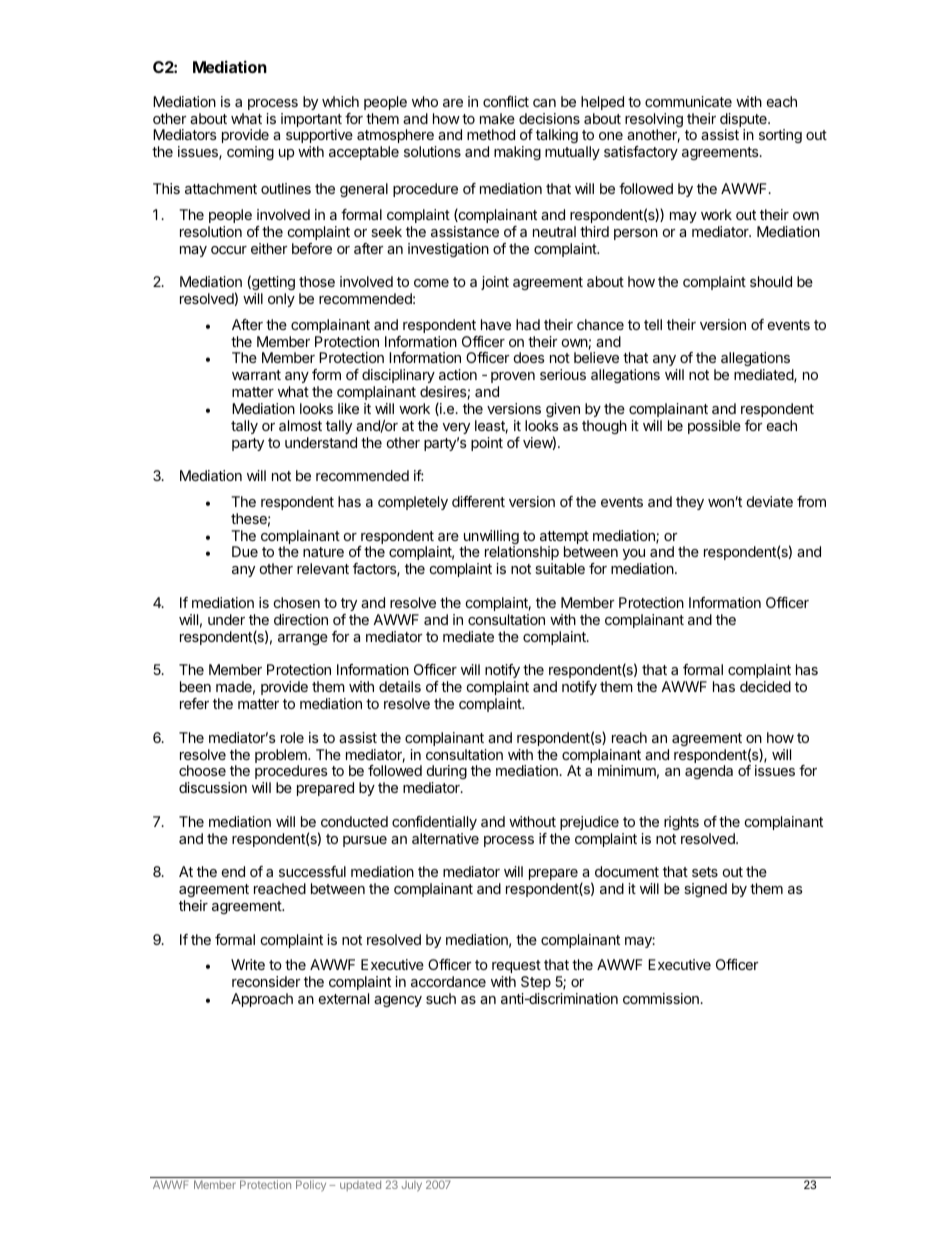 This document has width=952, height=1233. What do you see at coordinates (311, 1185) in the document?
I see `Policy` at bounding box center [311, 1185].
